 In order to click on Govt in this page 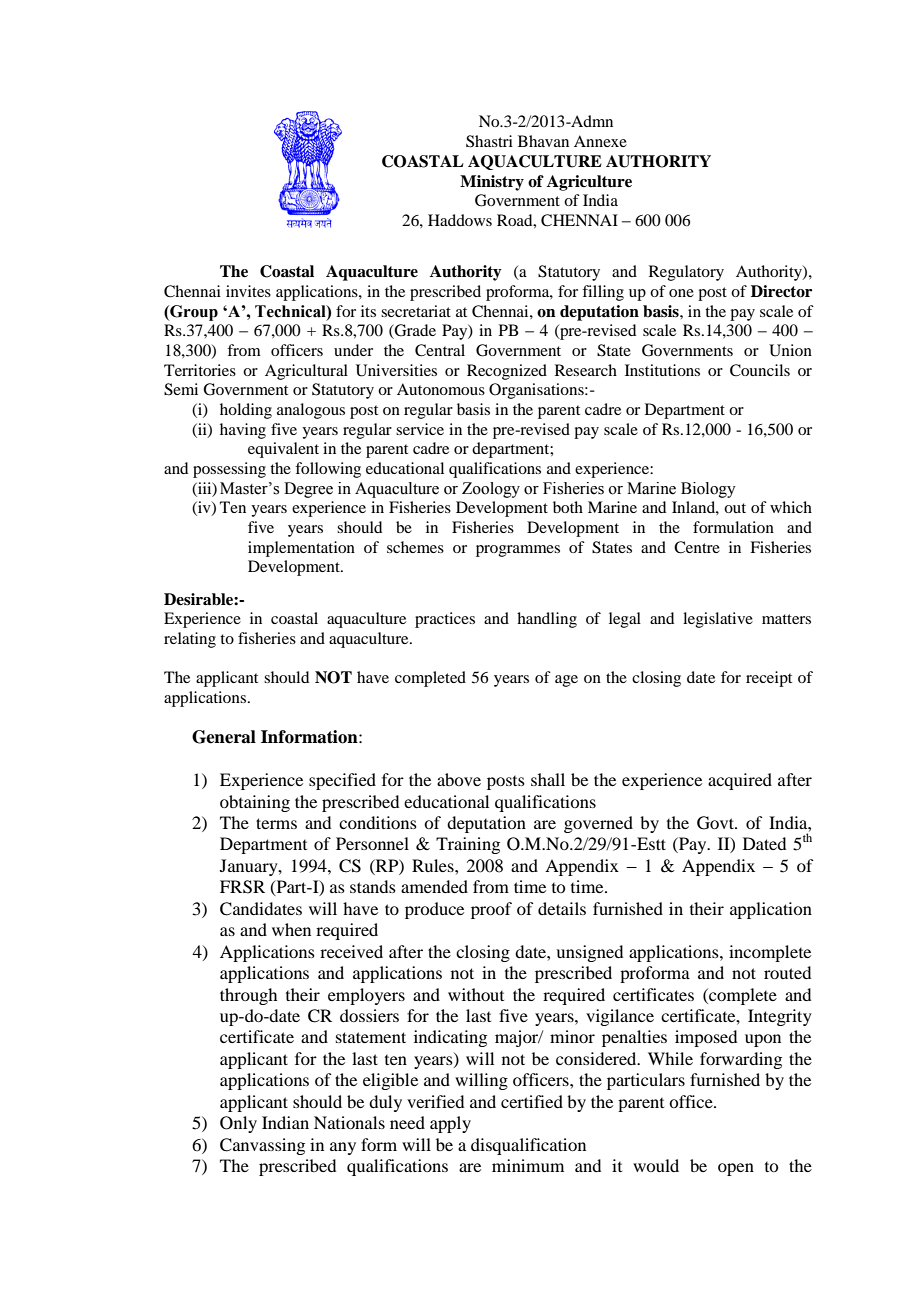, I will do `click(716, 823)`.
